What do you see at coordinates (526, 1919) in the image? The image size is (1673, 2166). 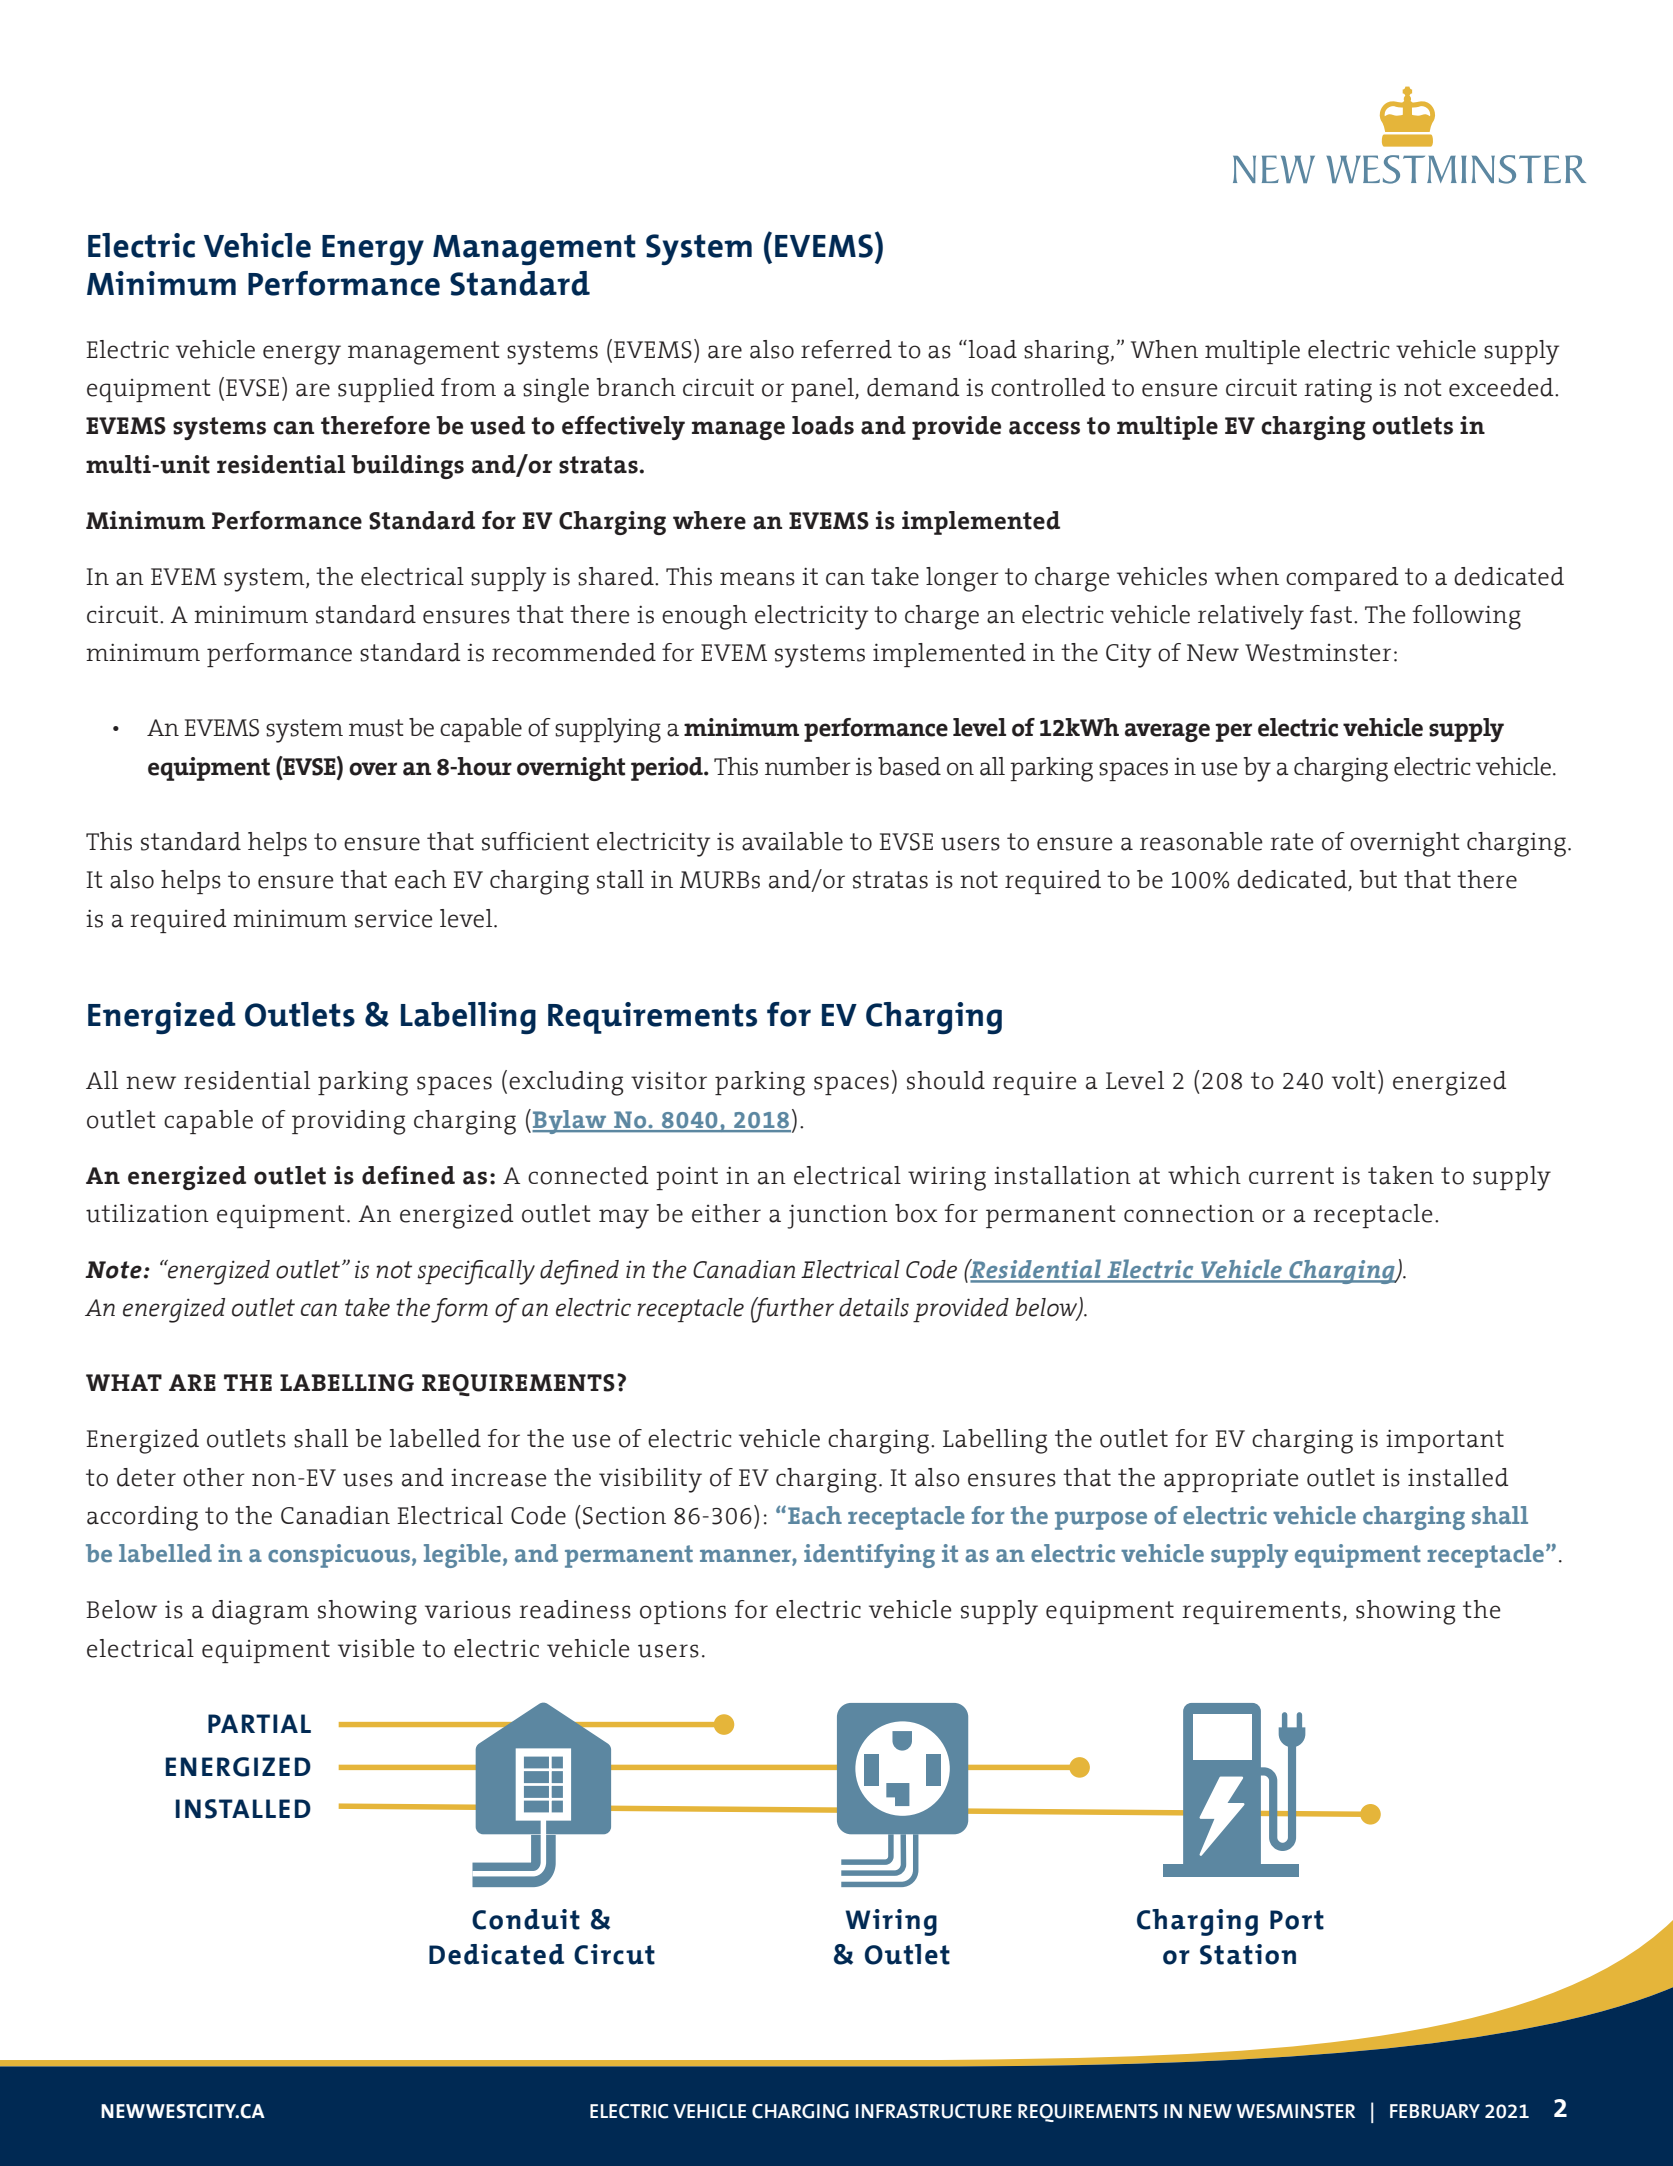 I see `Conduit` at bounding box center [526, 1919].
